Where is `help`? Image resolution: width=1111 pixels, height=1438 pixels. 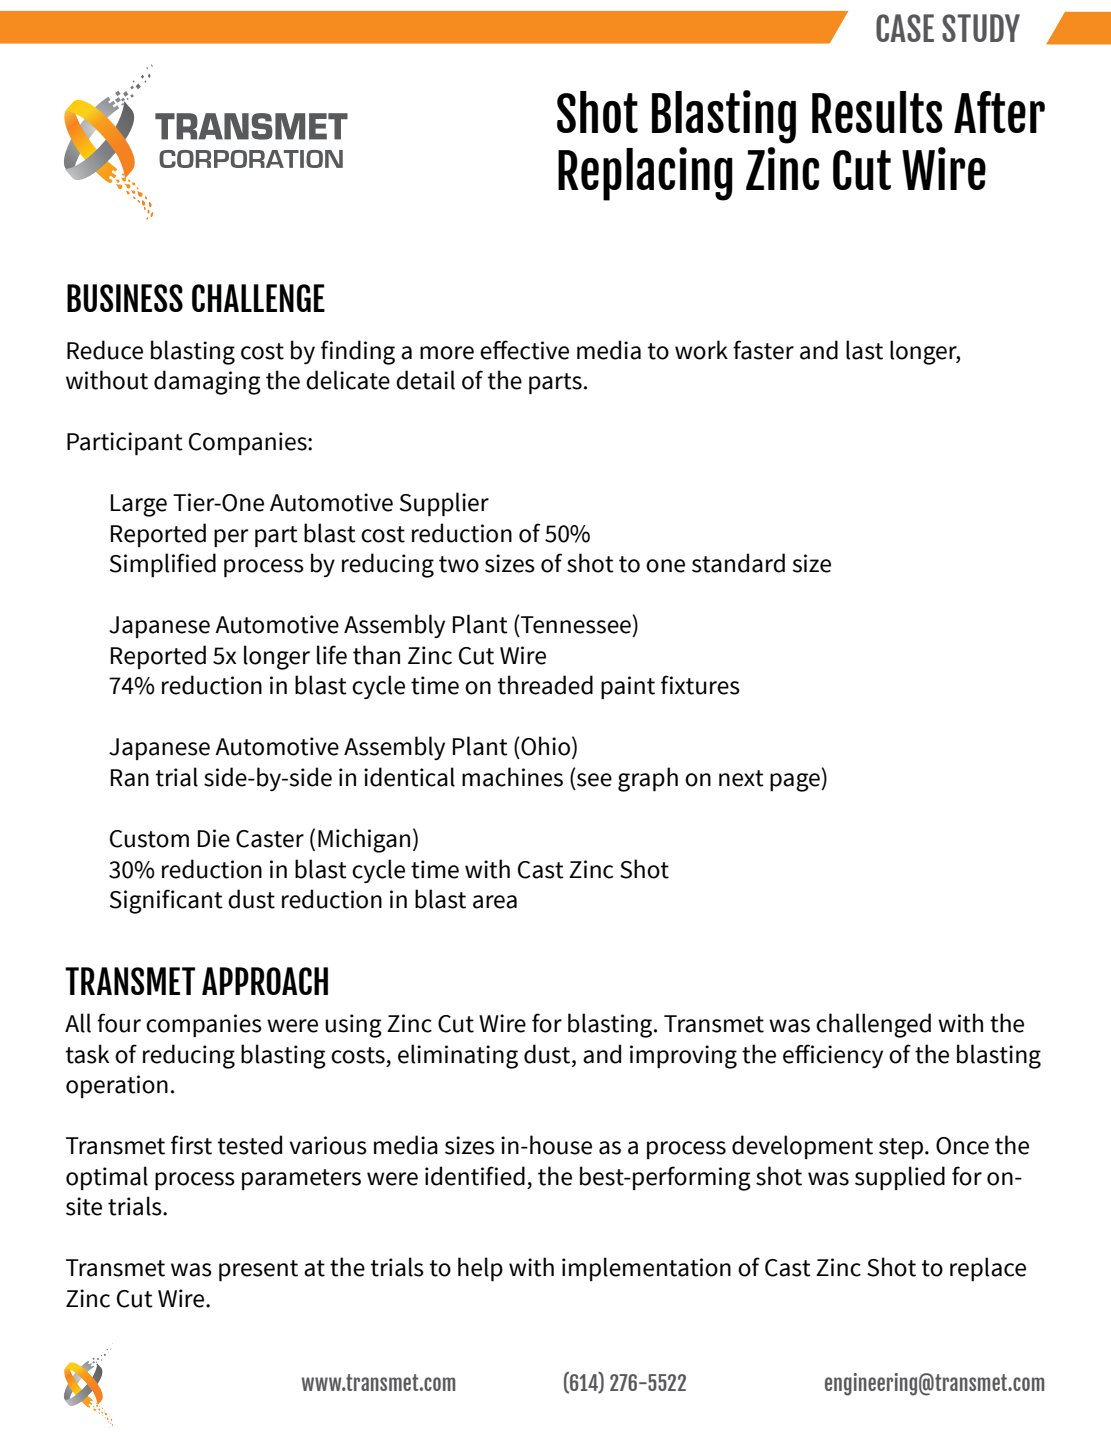
help is located at coordinates (480, 1269).
